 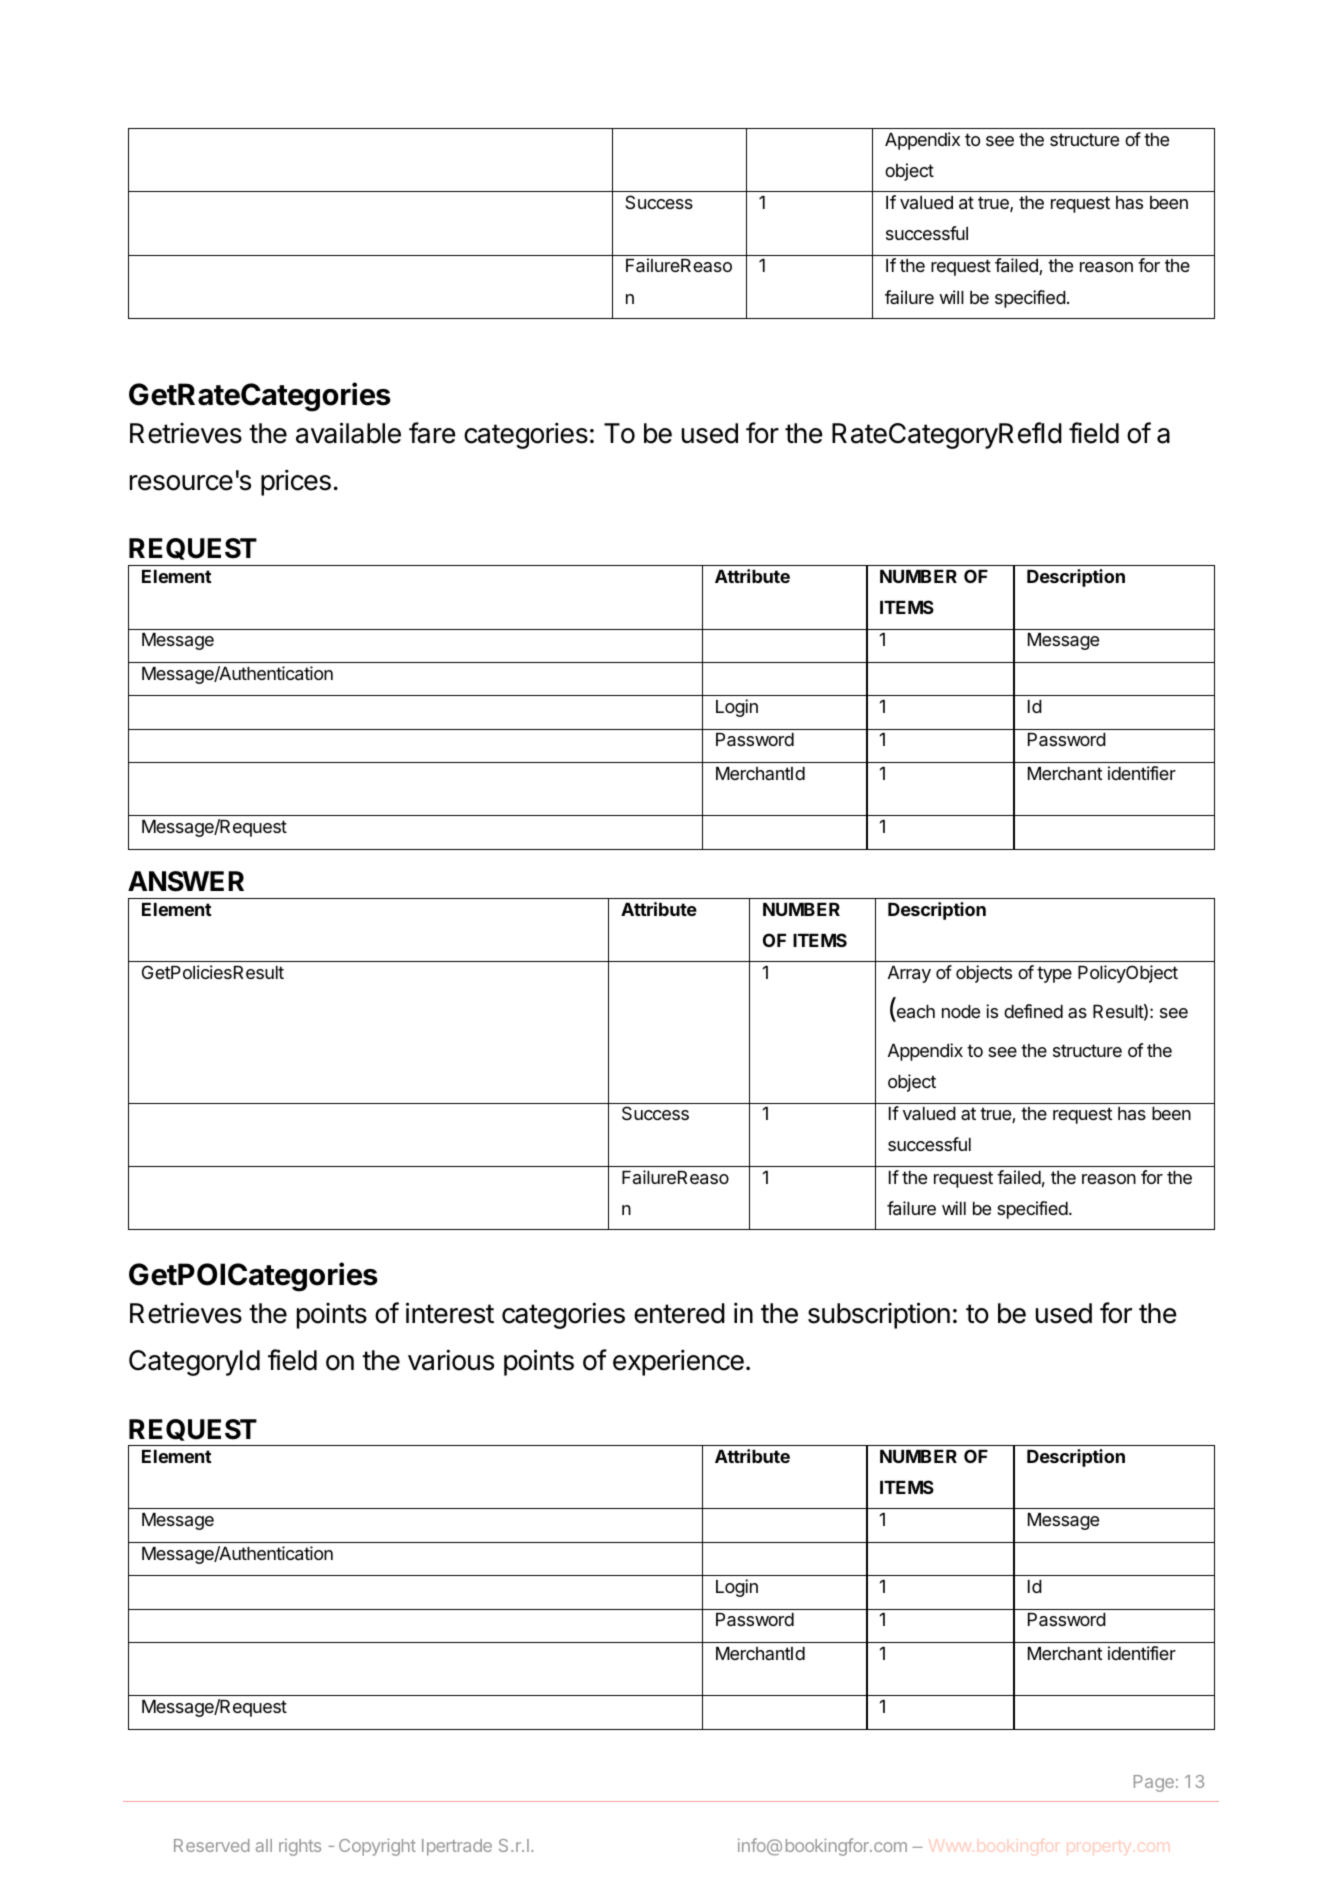 I want to click on node, so click(x=961, y=1011).
